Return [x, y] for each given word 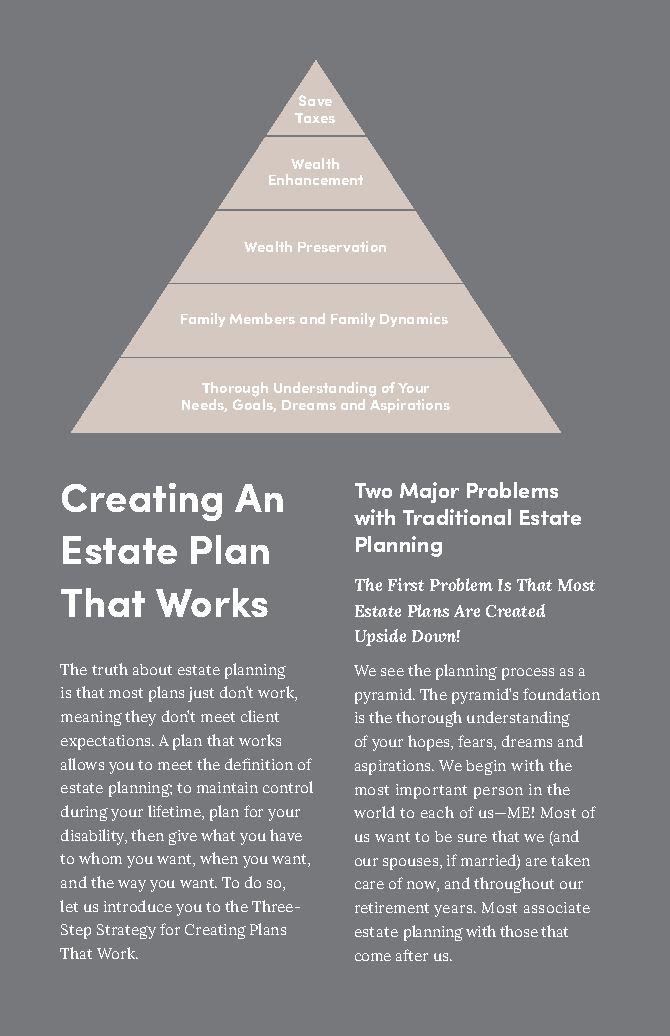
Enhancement [316, 179]
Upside [380, 637]
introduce [138, 906]
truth [110, 669]
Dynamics [414, 320]
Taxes [315, 118]
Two [373, 490]
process [528, 674]
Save [315, 100]
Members [262, 318]
